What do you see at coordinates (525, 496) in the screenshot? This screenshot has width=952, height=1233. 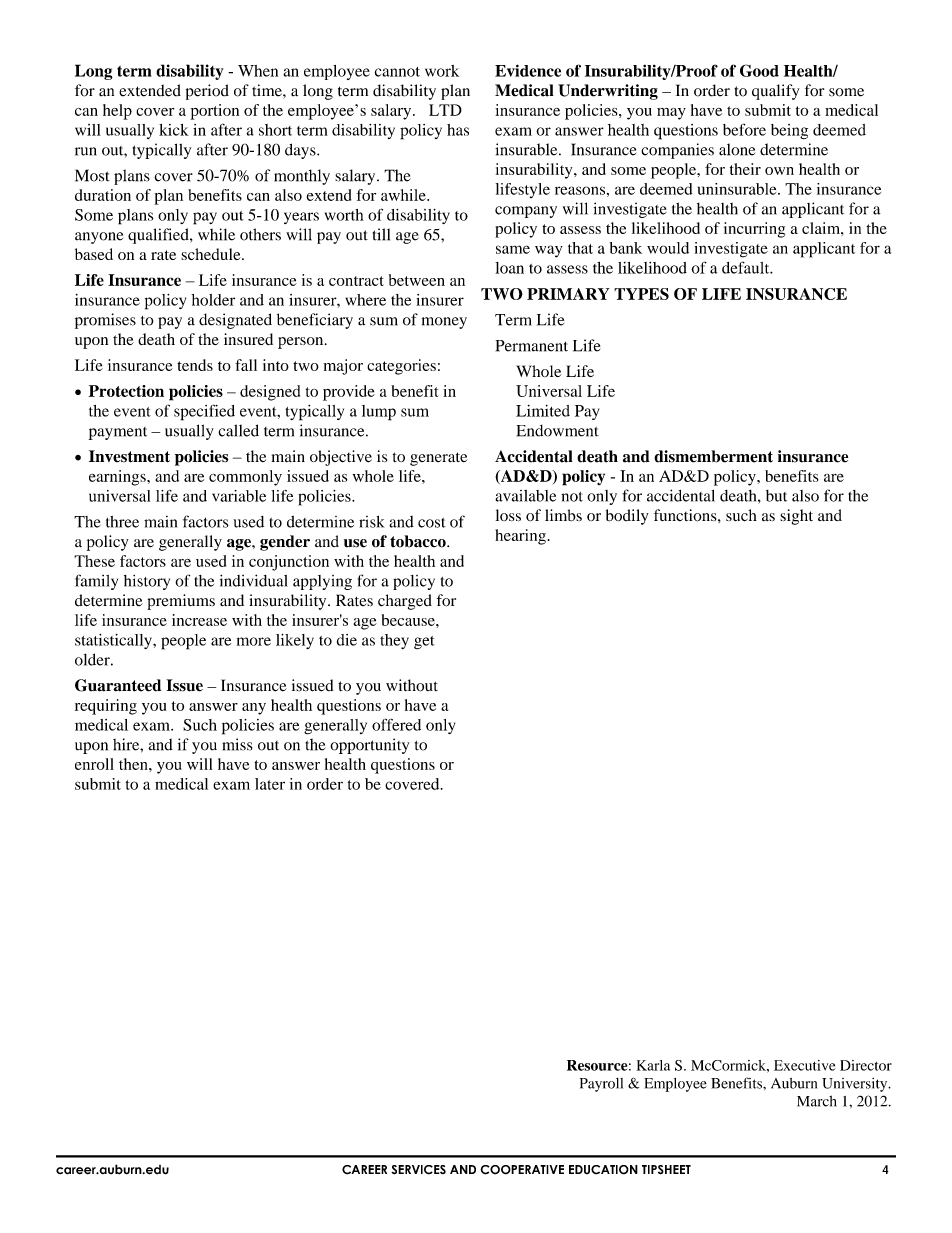 I see `available` at bounding box center [525, 496].
